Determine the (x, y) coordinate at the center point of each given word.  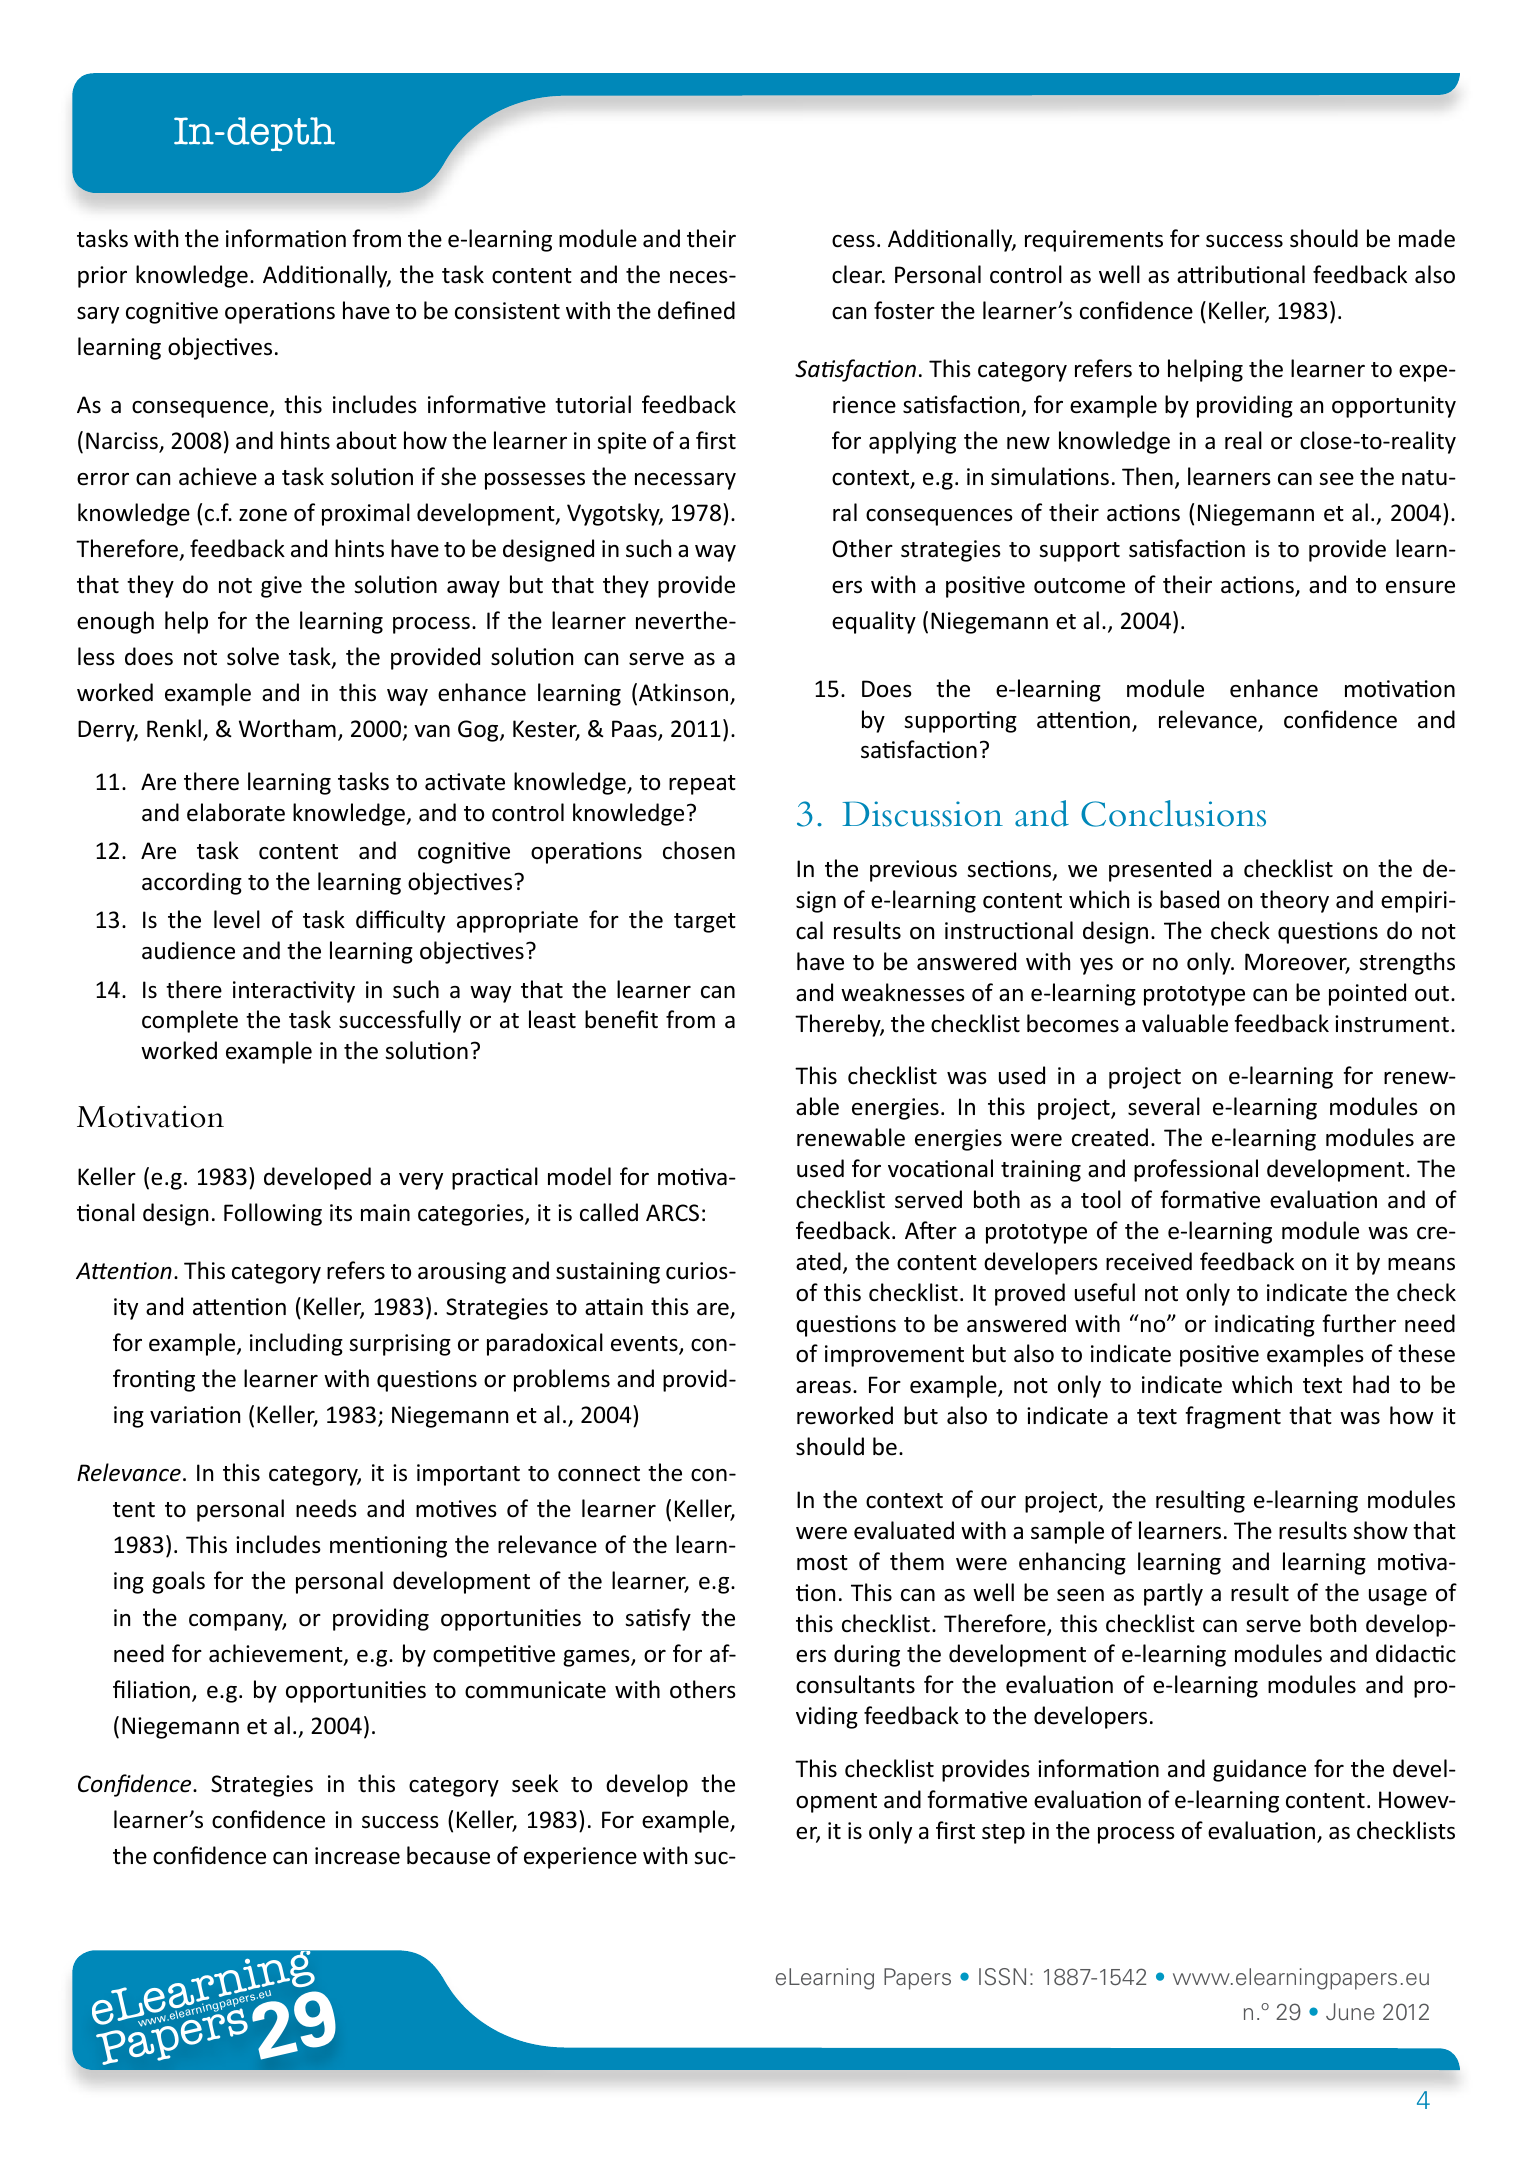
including (296, 1344)
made (1427, 238)
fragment (1233, 1417)
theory (1294, 901)
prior (102, 277)
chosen (699, 850)
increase (357, 1856)
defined (696, 310)
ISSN (1002, 1977)
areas (823, 1387)
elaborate (236, 812)
